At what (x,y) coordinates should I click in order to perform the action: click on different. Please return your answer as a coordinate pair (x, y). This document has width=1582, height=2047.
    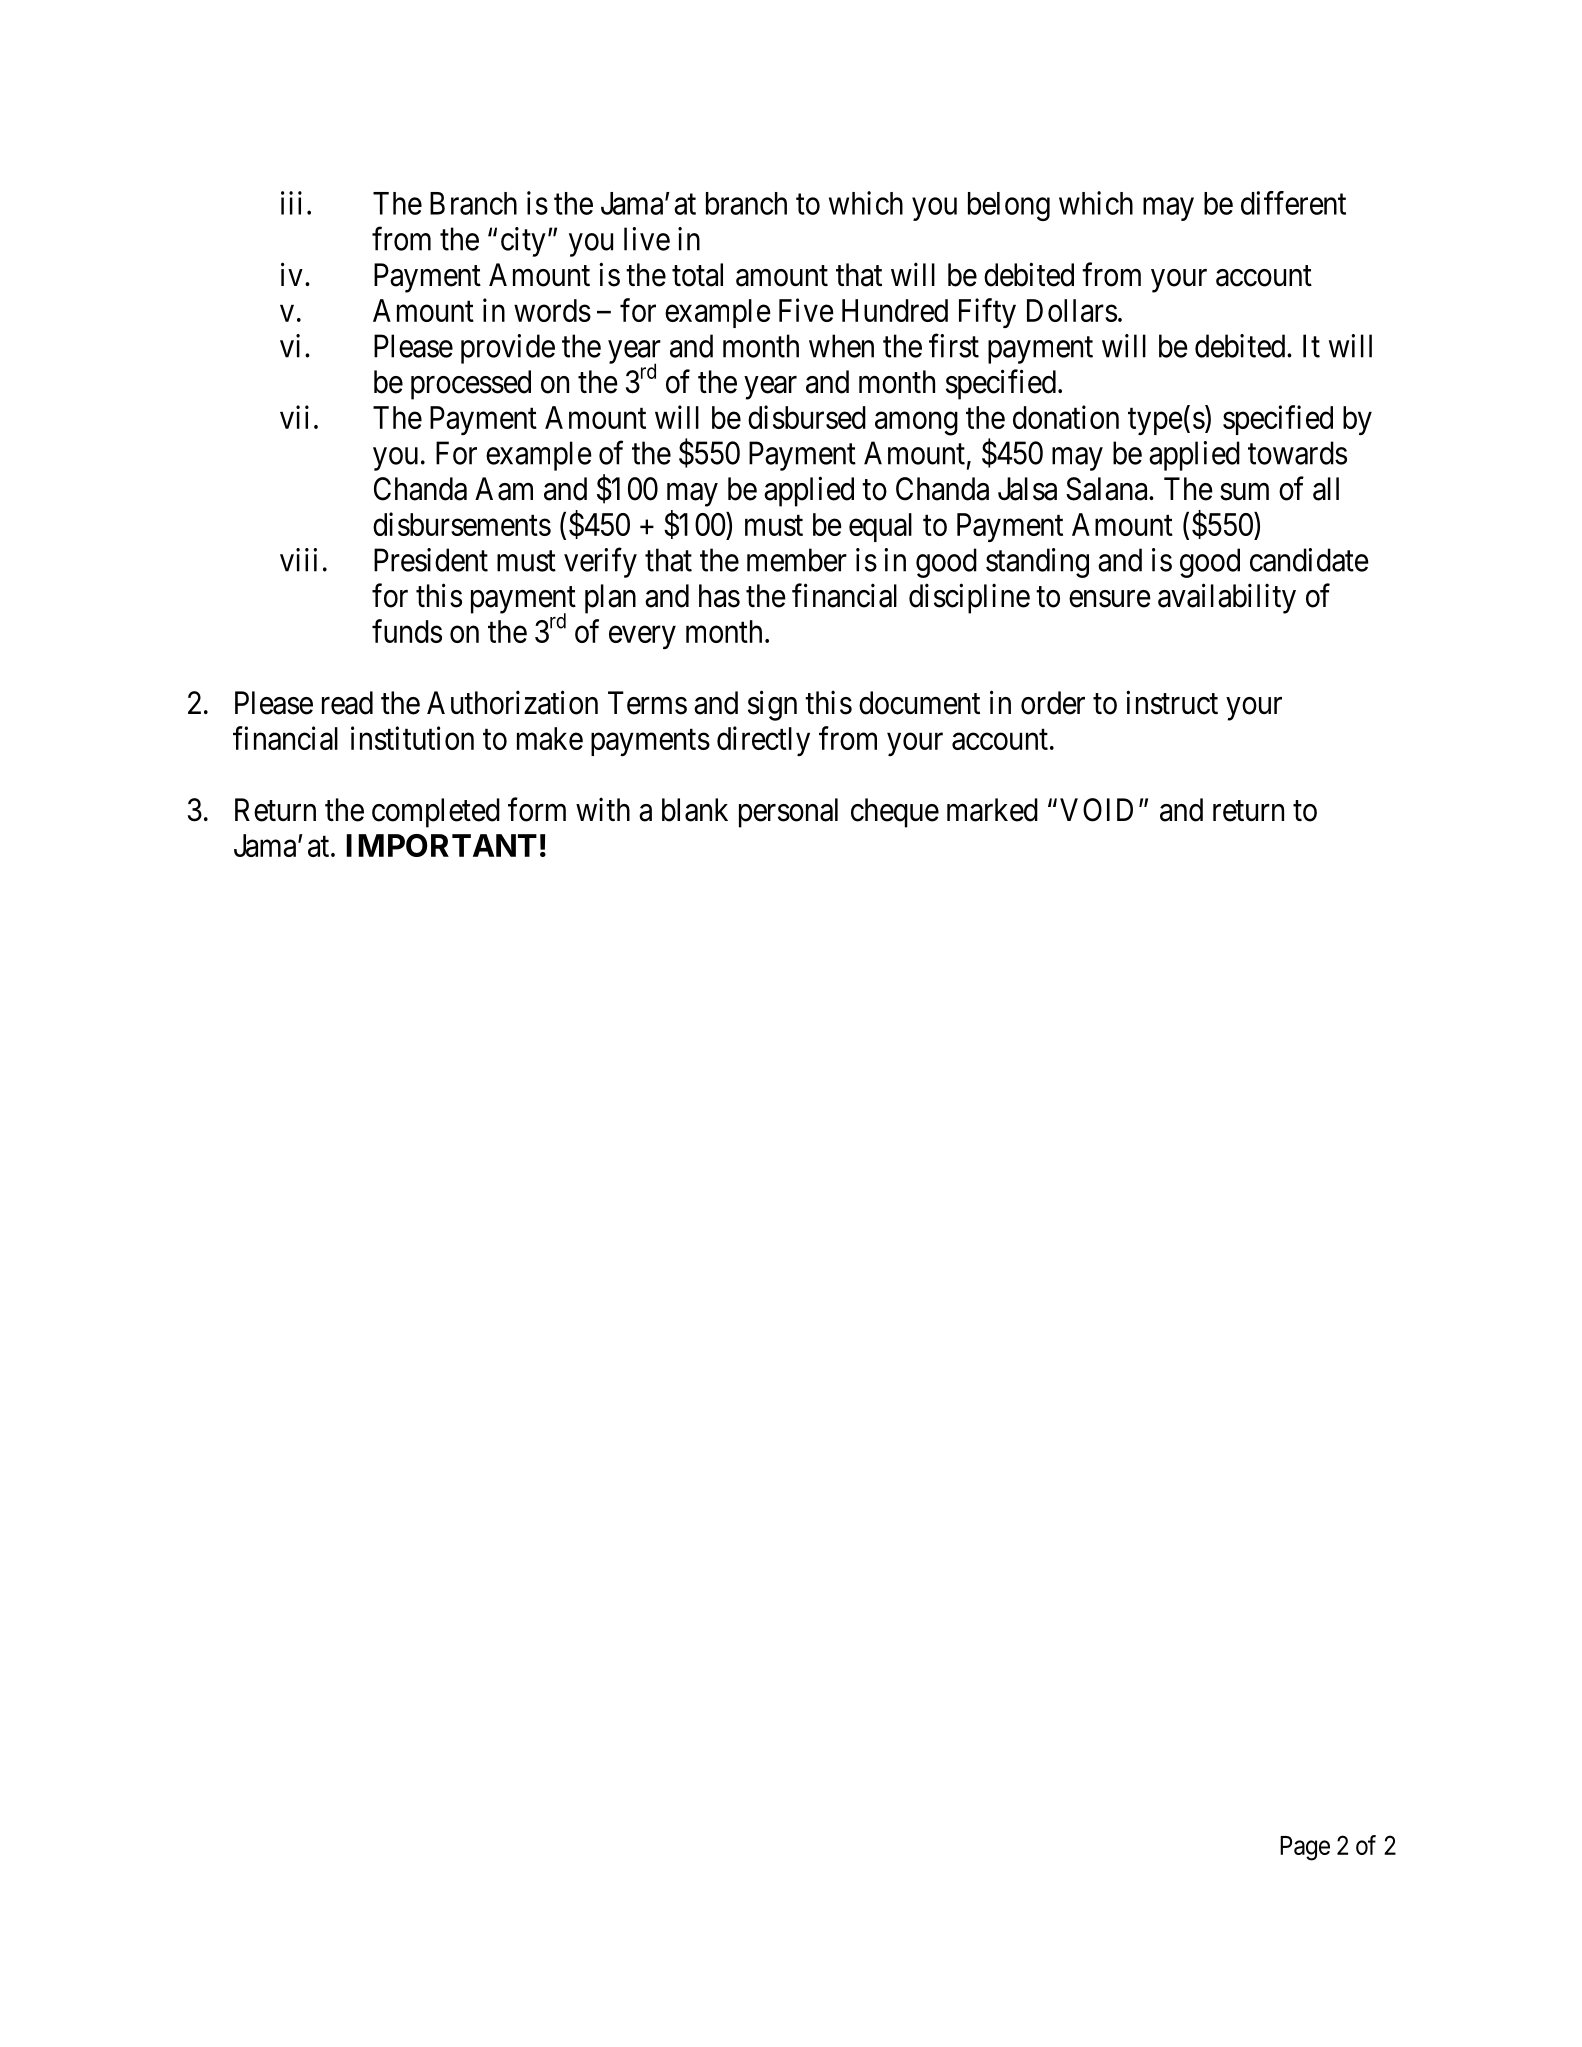
    Looking at the image, I should click on (1293, 203).
